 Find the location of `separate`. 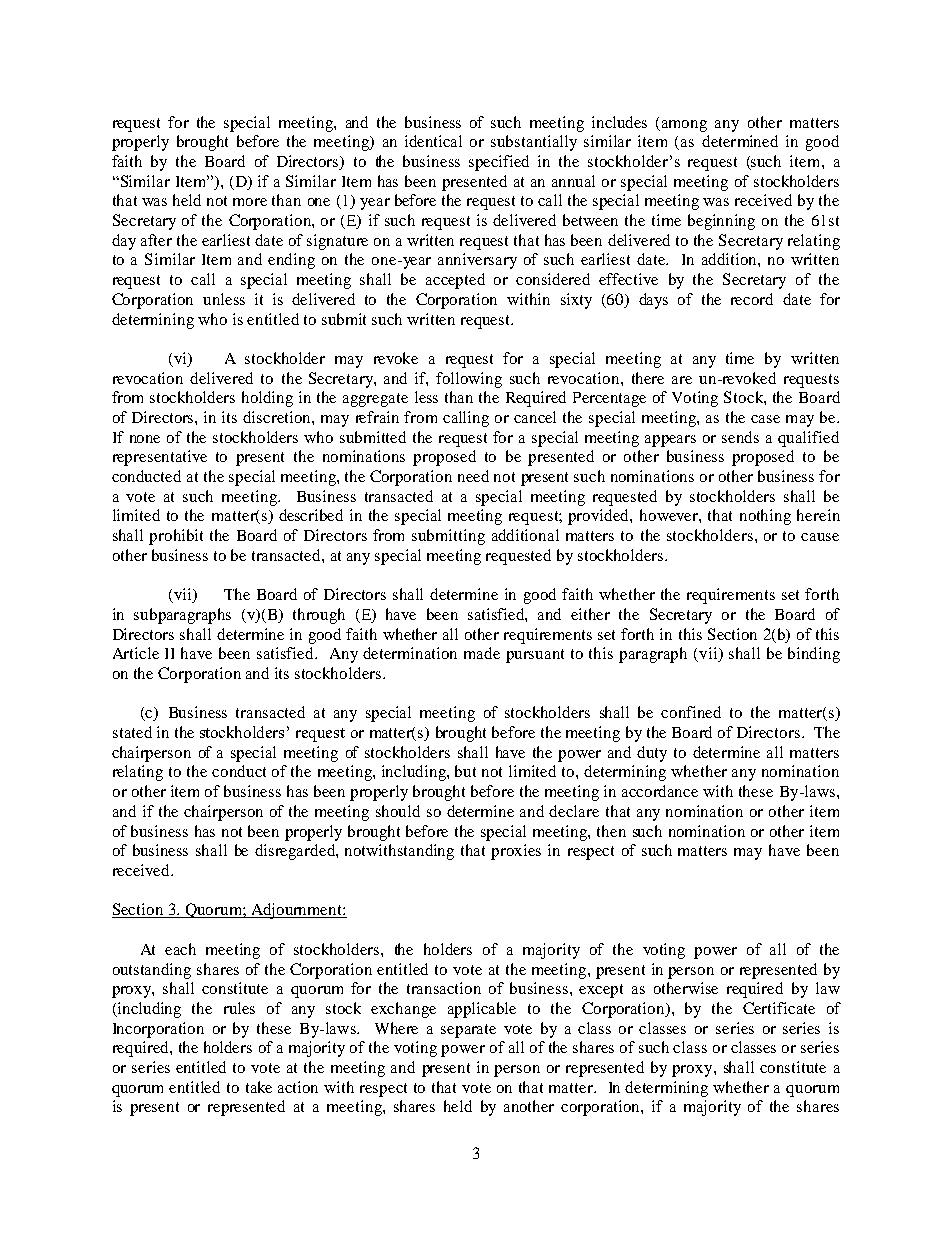

separate is located at coordinates (468, 1031).
